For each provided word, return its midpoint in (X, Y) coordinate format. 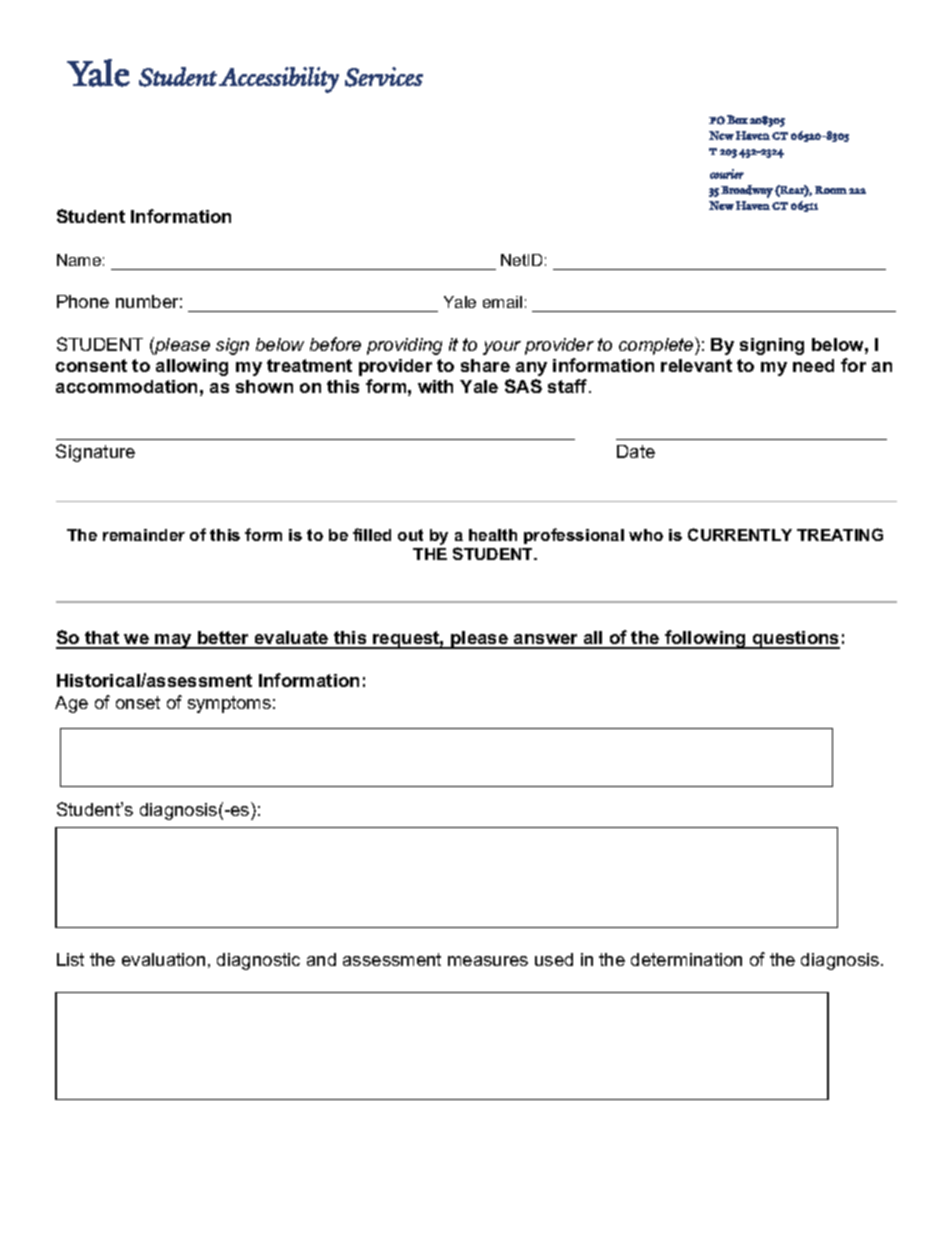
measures (488, 961)
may (173, 641)
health (493, 535)
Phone (83, 301)
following (705, 639)
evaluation (163, 959)
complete (657, 346)
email (502, 302)
